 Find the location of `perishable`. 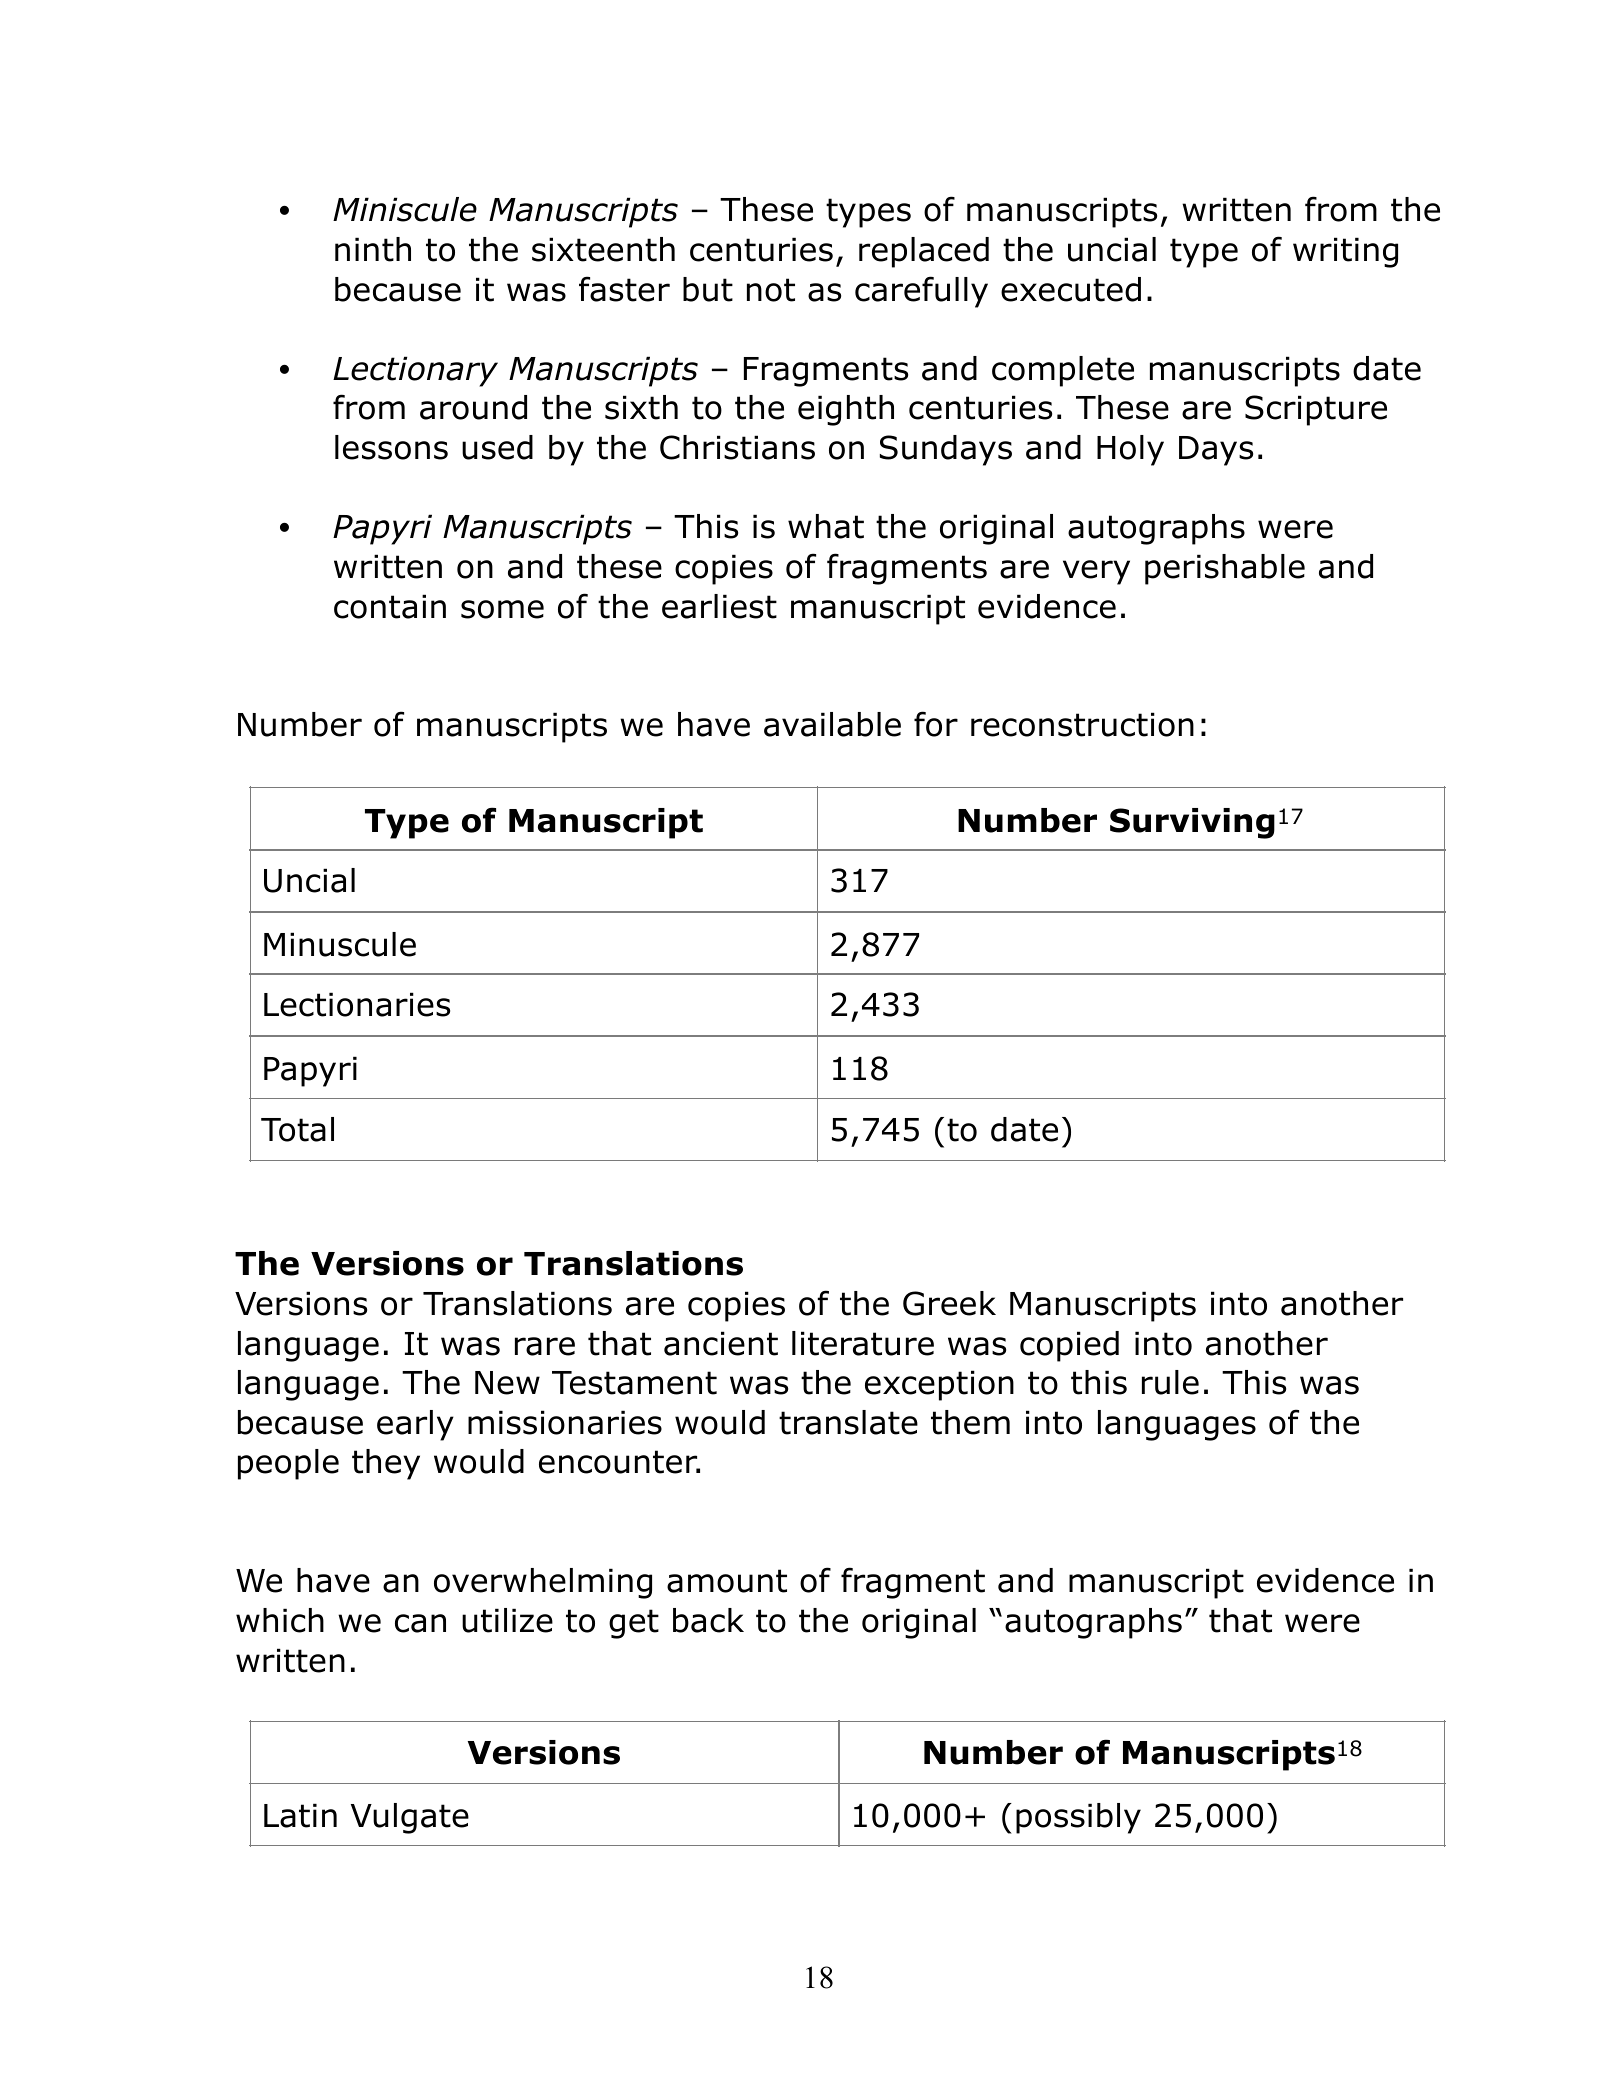

perishable is located at coordinates (1225, 569).
